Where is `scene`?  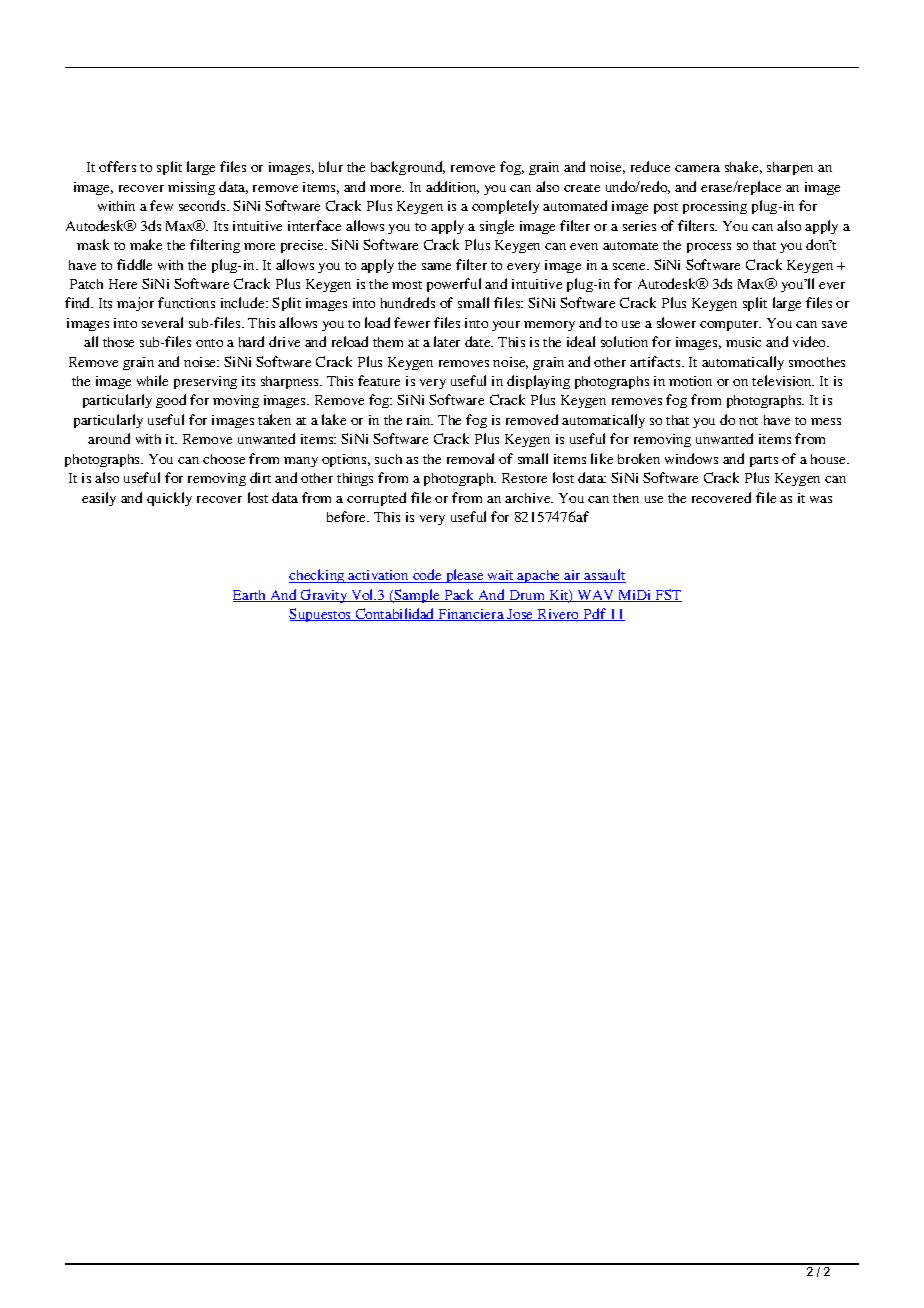
scene is located at coordinates (631, 266).
